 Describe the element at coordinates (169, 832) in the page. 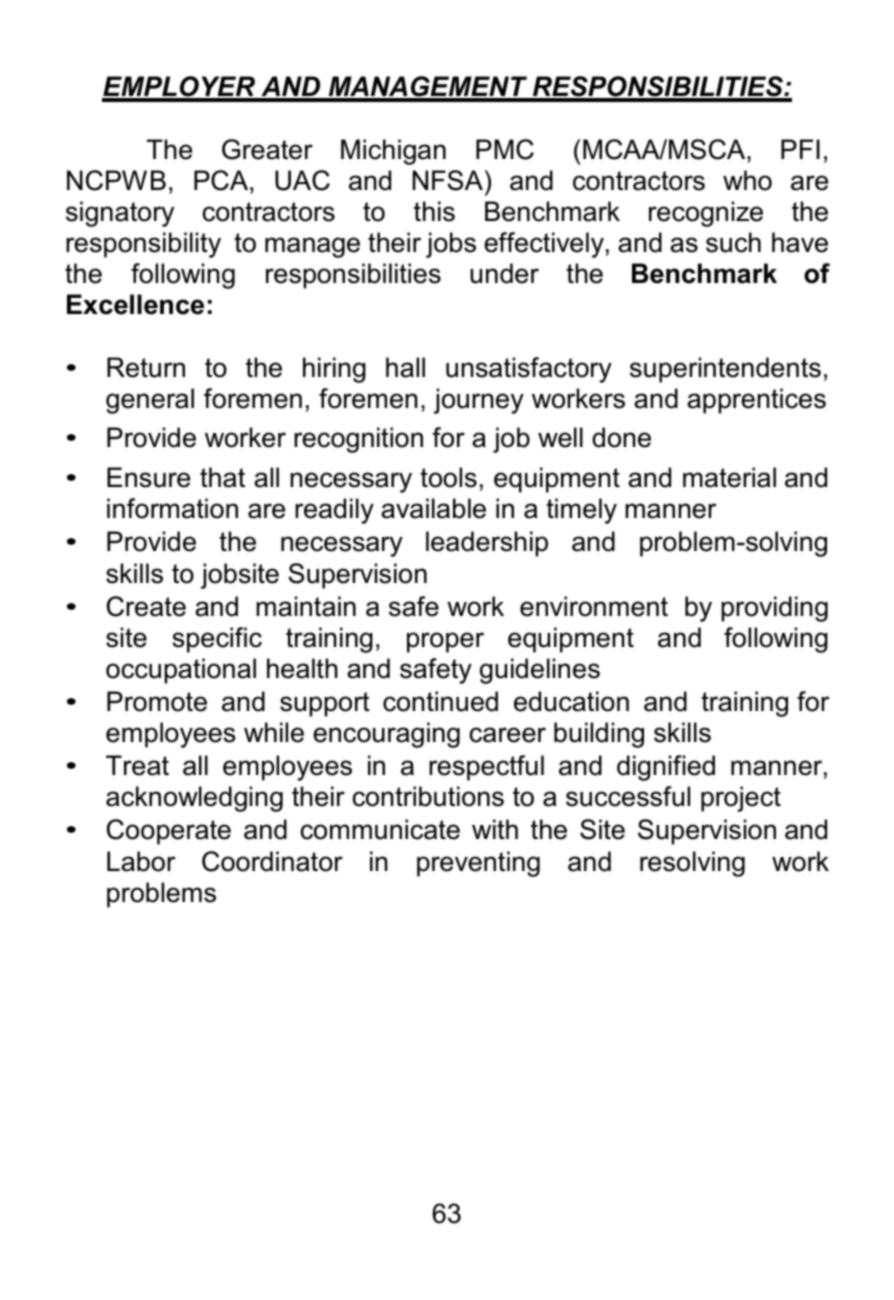

I see `Cooperate` at that location.
